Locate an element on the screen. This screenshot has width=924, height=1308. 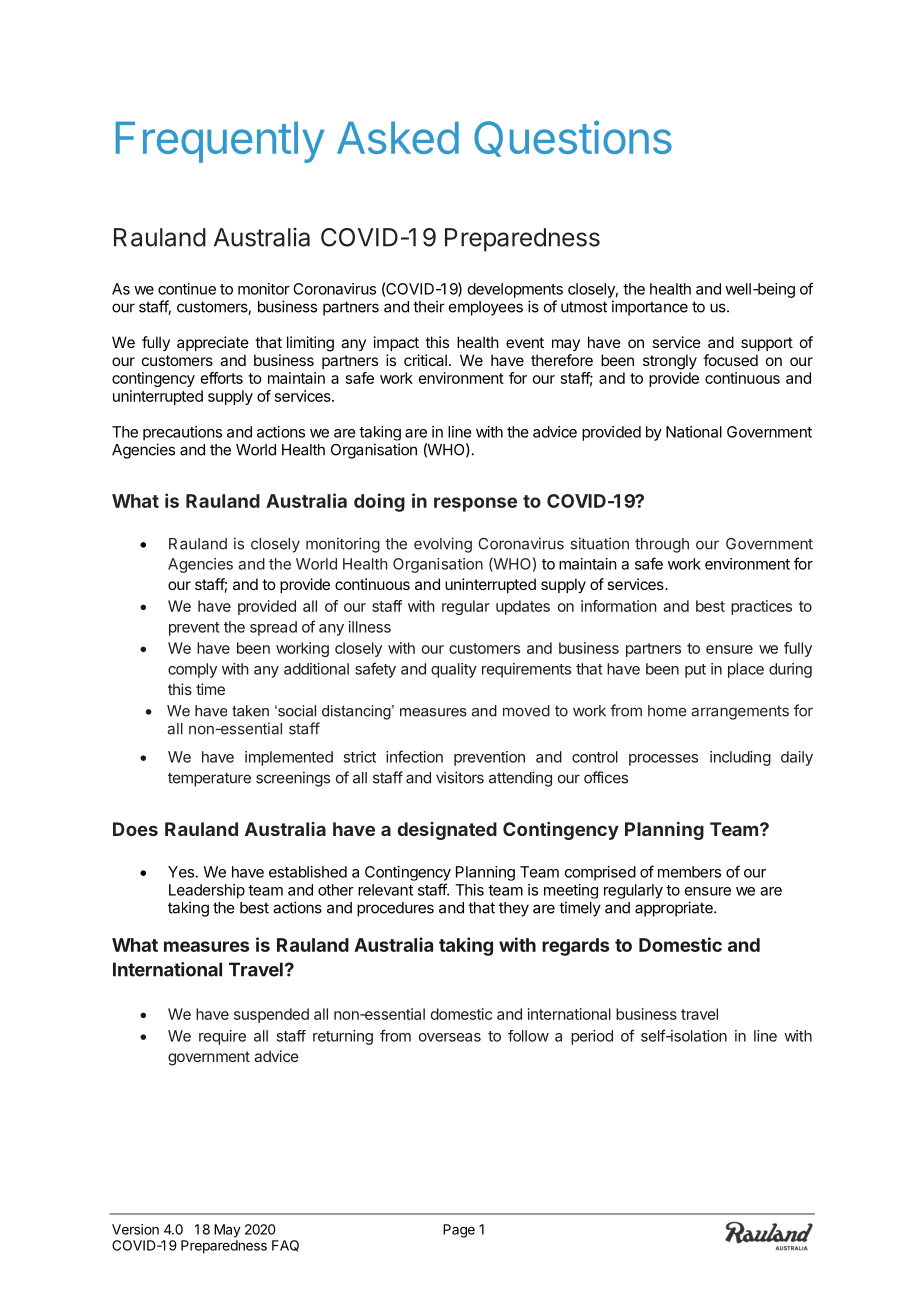
including is located at coordinates (740, 758).
